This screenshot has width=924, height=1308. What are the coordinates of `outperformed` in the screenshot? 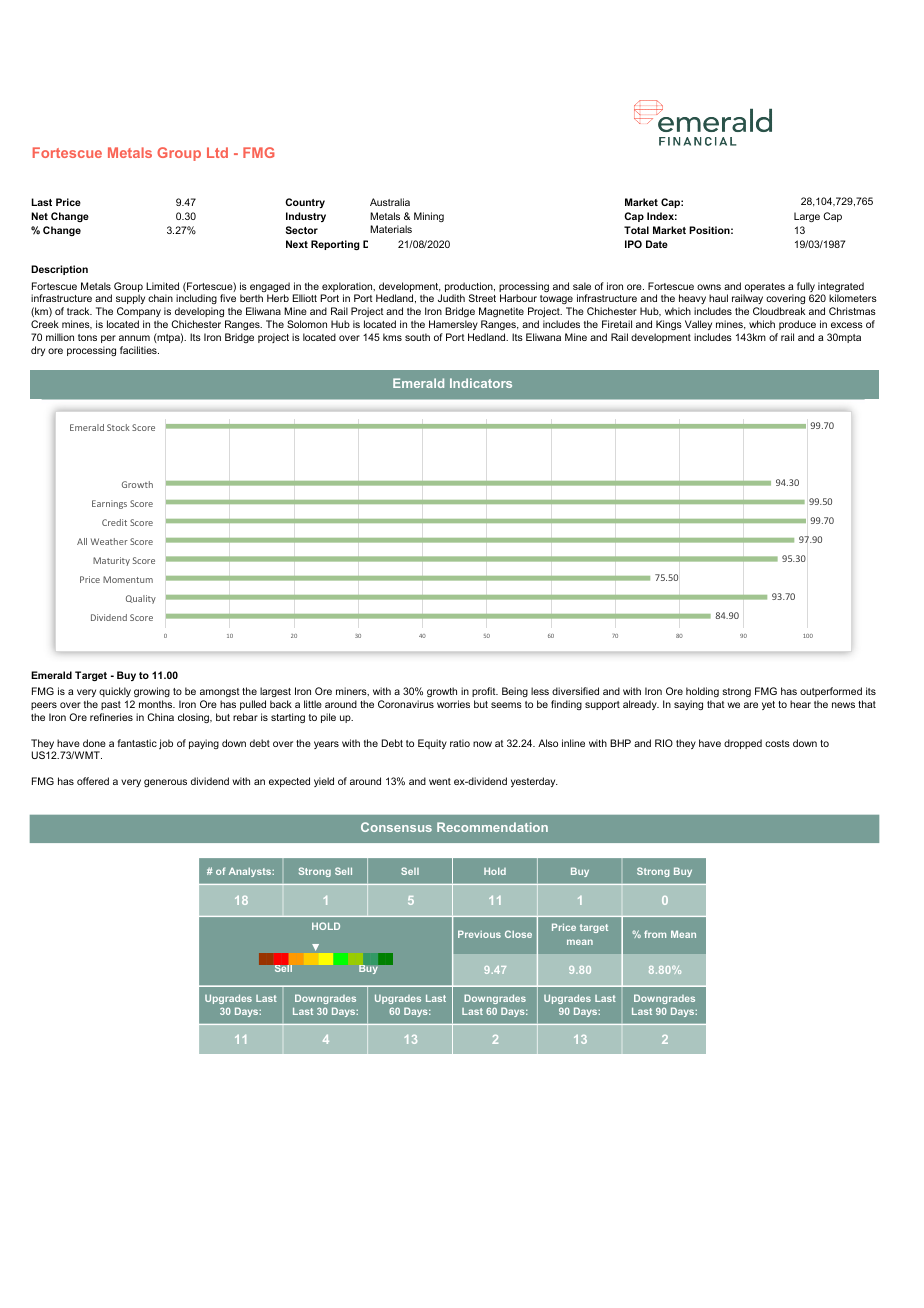 It's located at (831, 692).
